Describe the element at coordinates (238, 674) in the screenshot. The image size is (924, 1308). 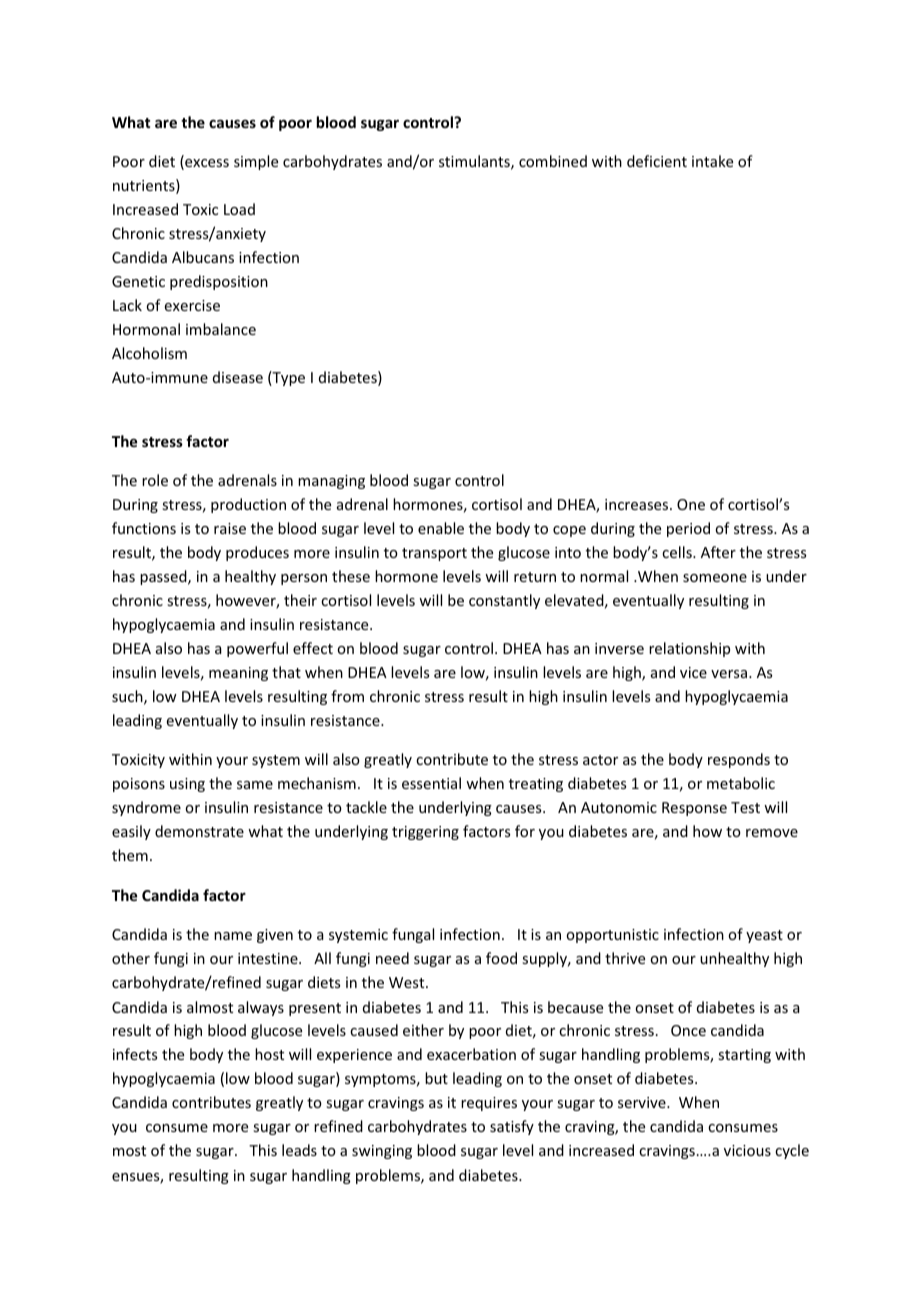
I see `meaning` at that location.
